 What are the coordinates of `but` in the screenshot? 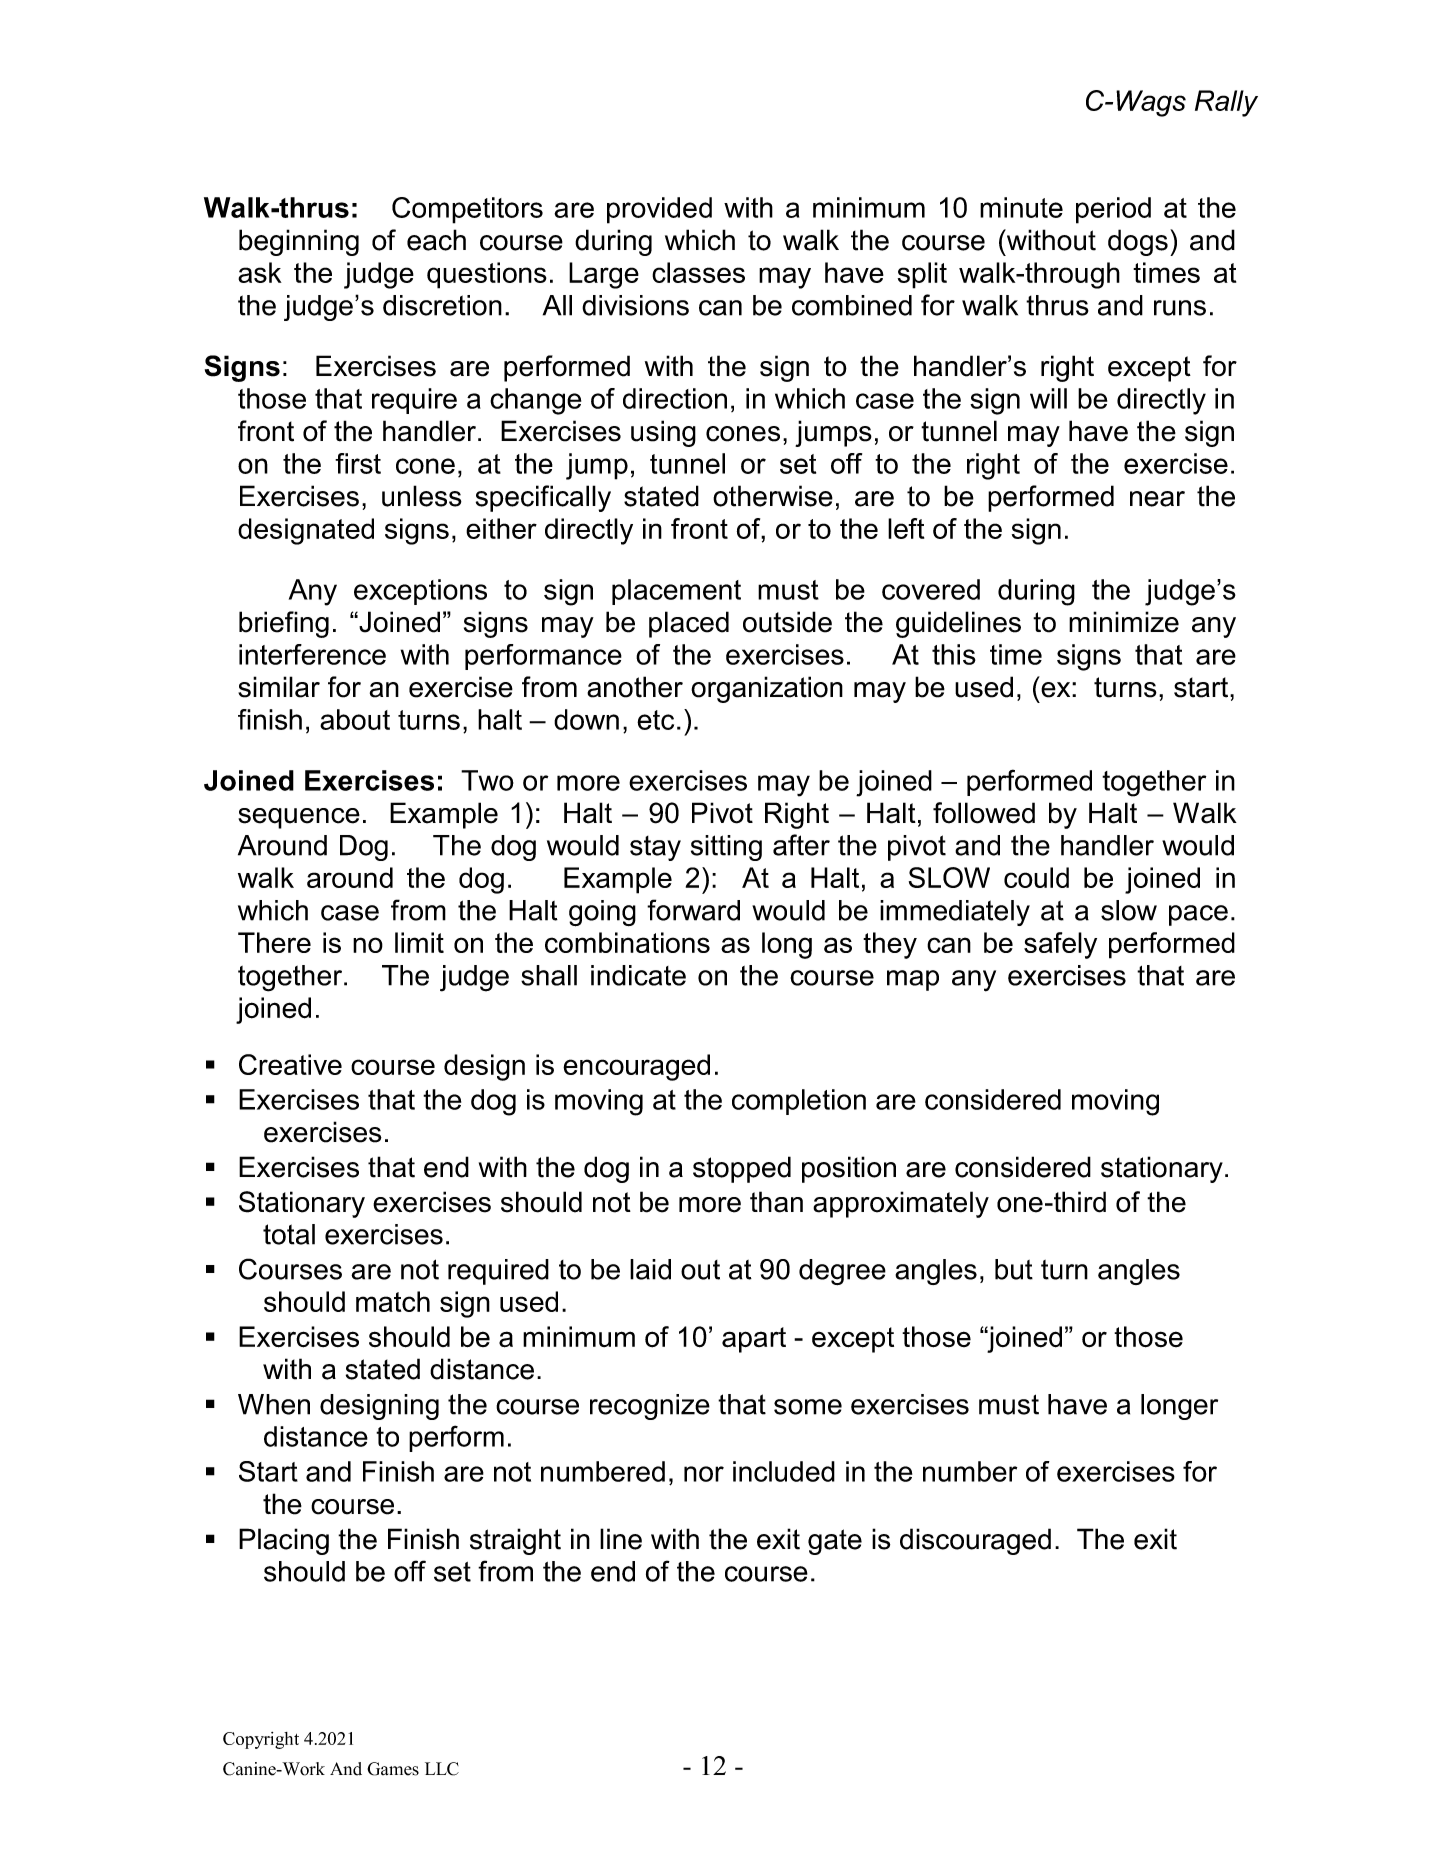 It's located at (1014, 1269).
